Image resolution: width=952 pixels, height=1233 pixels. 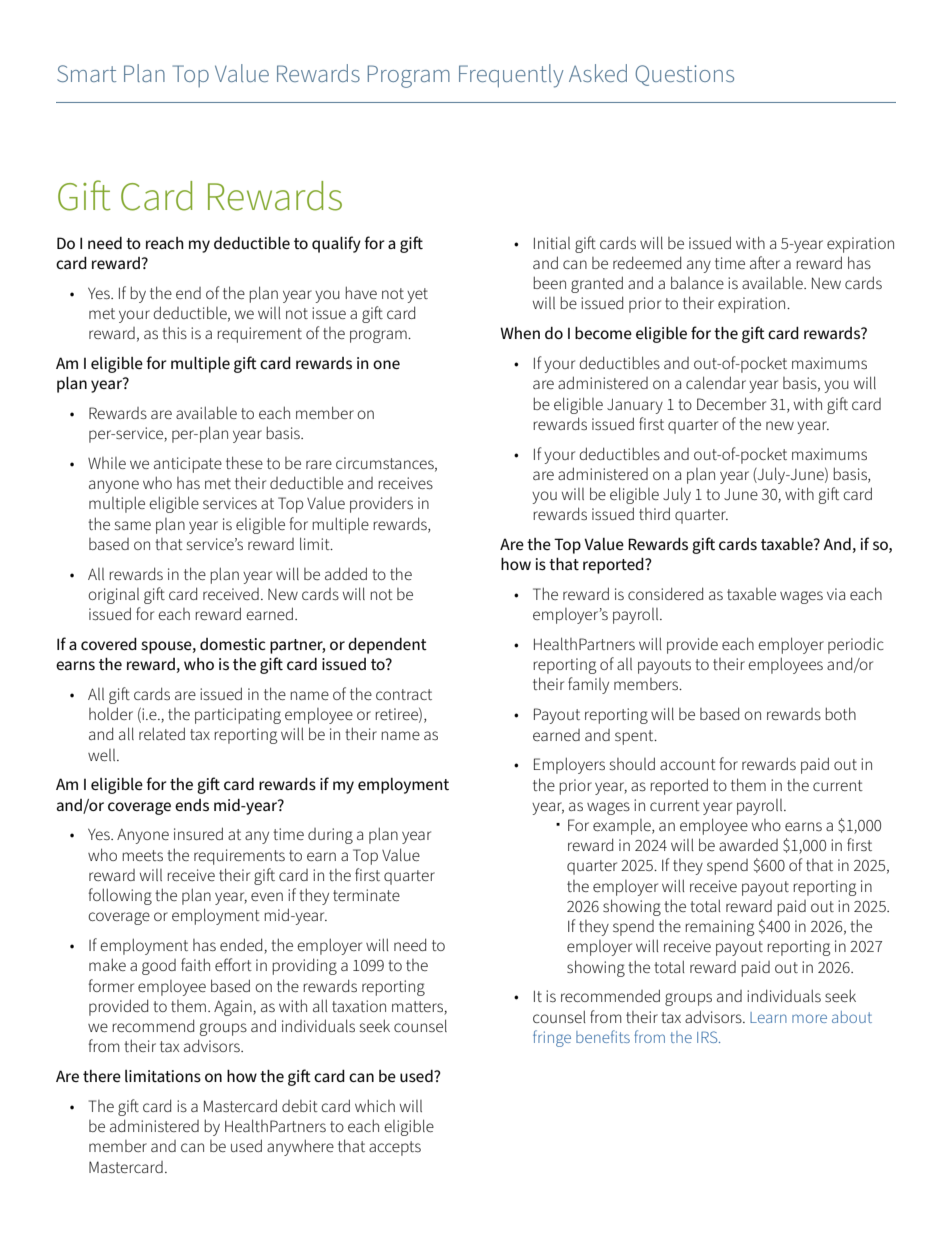 I want to click on Smart, so click(x=86, y=73).
